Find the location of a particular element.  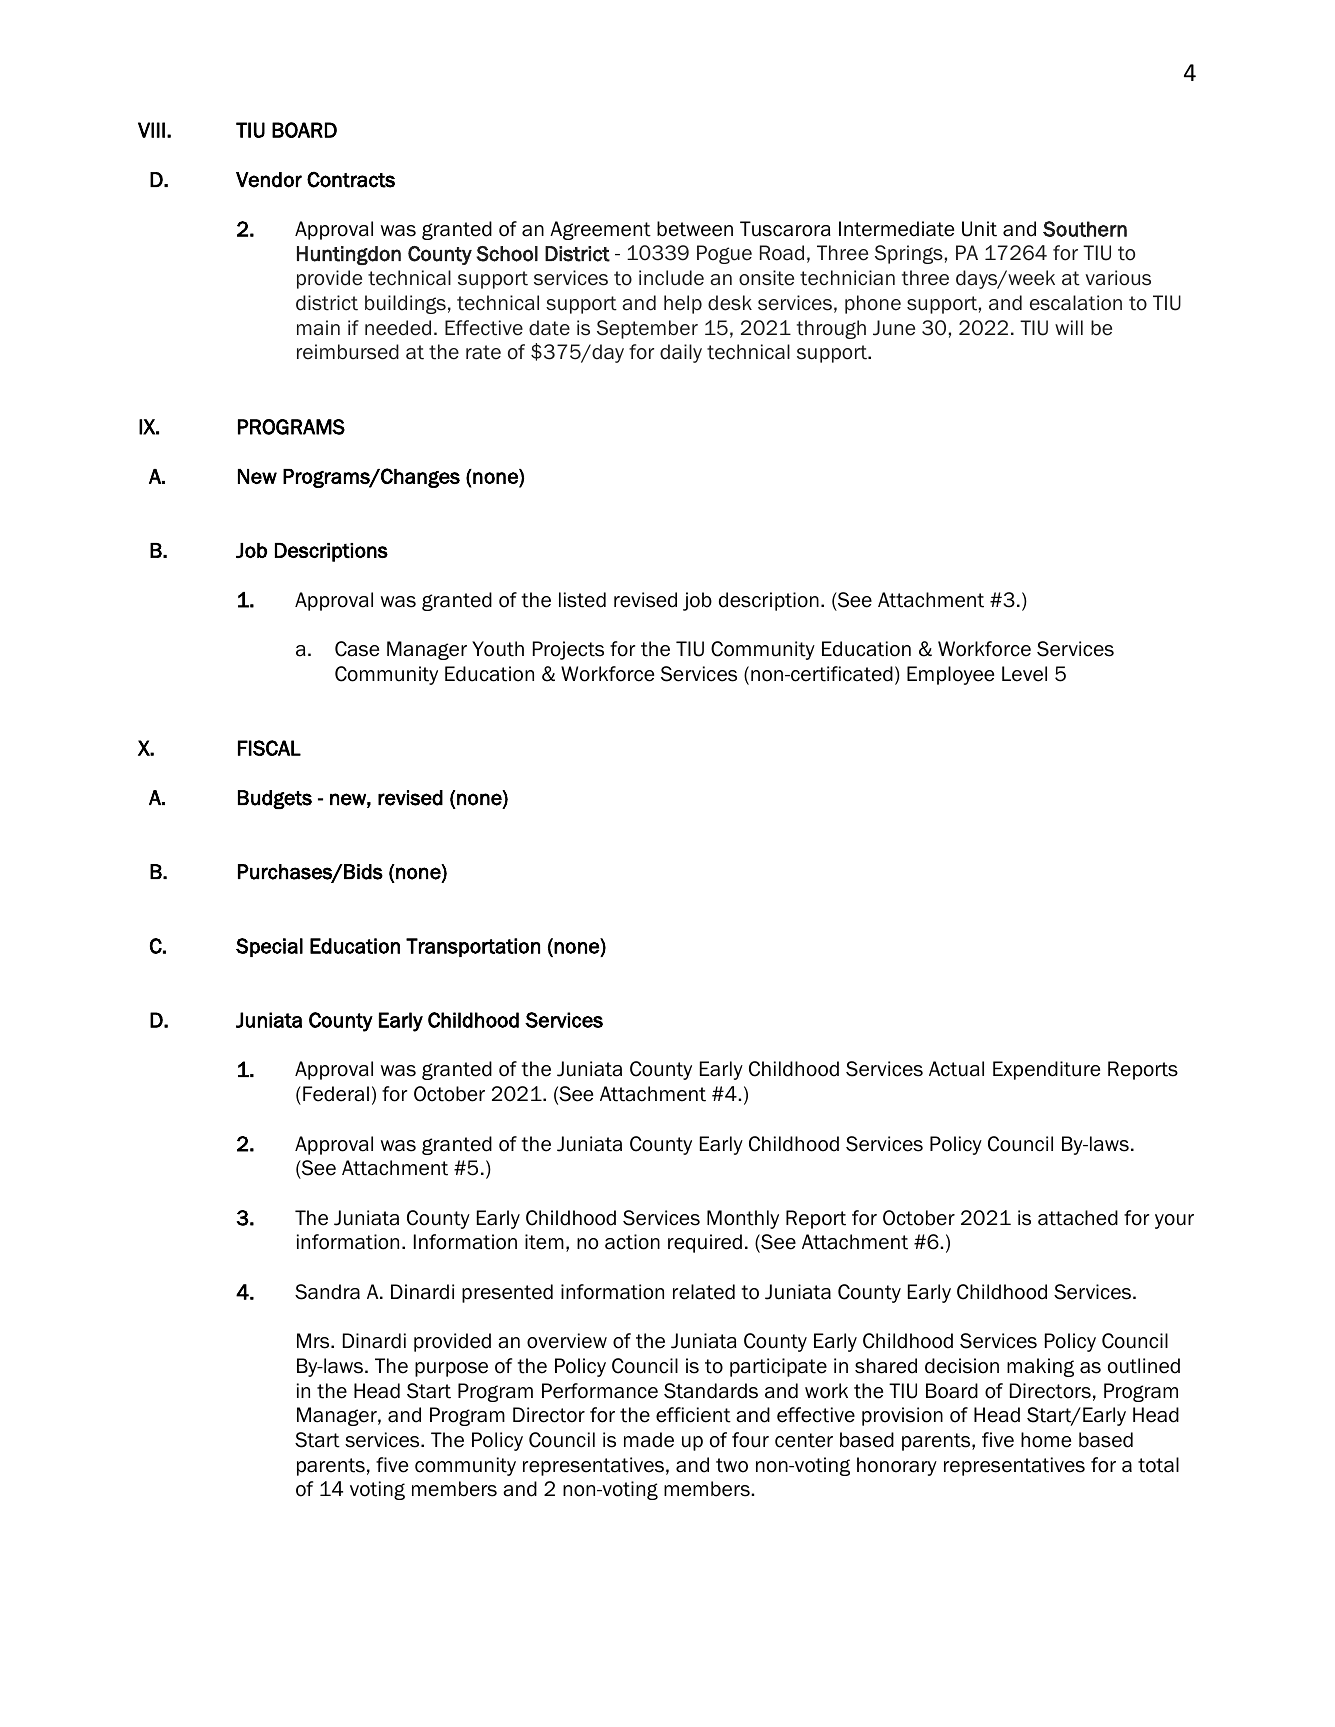

Budgets is located at coordinates (275, 799).
